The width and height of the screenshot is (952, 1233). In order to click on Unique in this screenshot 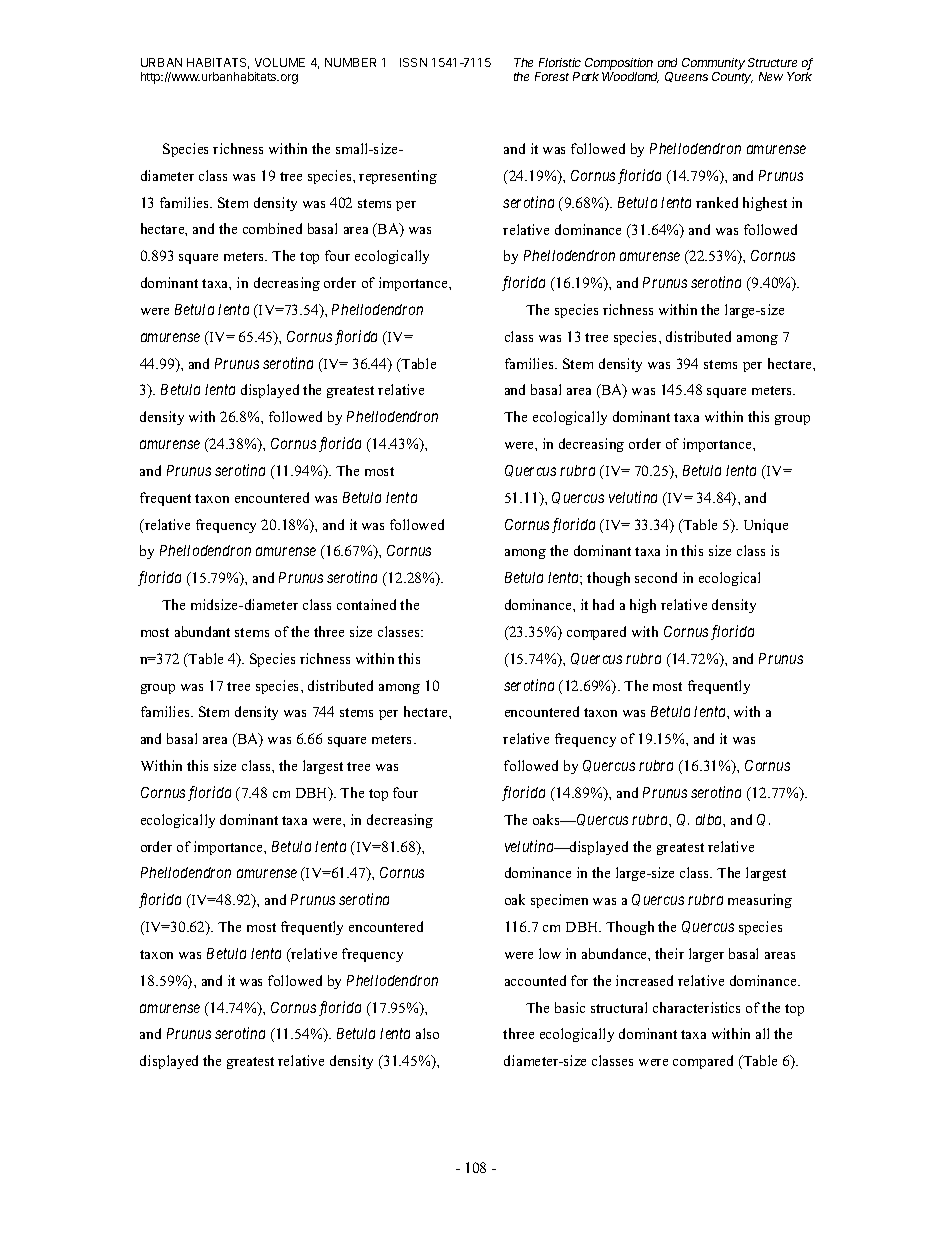, I will do `click(766, 526)`.
